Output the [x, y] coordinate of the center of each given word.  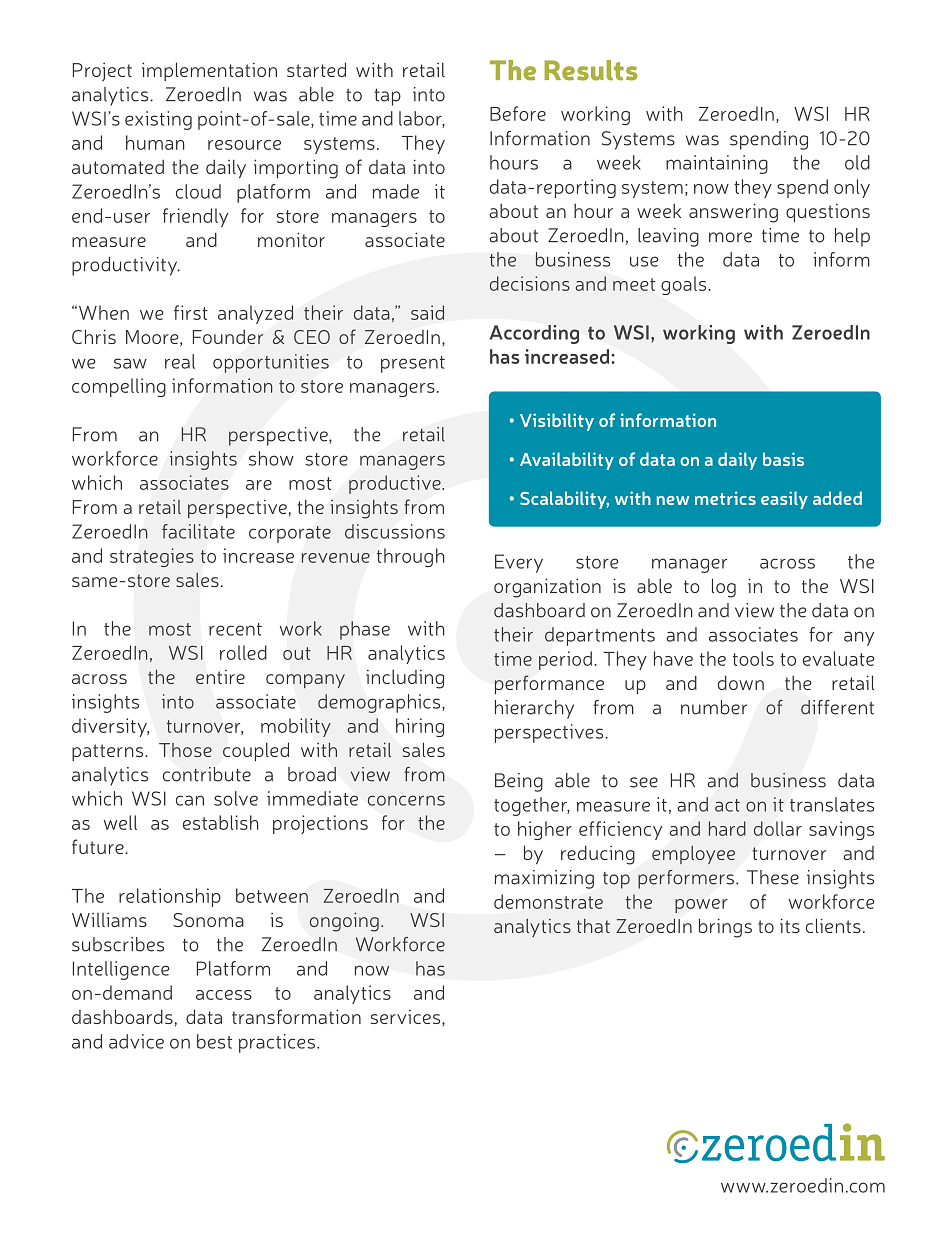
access [224, 995]
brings [725, 928]
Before [518, 113]
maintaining [717, 164]
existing [158, 120]
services [407, 1017]
